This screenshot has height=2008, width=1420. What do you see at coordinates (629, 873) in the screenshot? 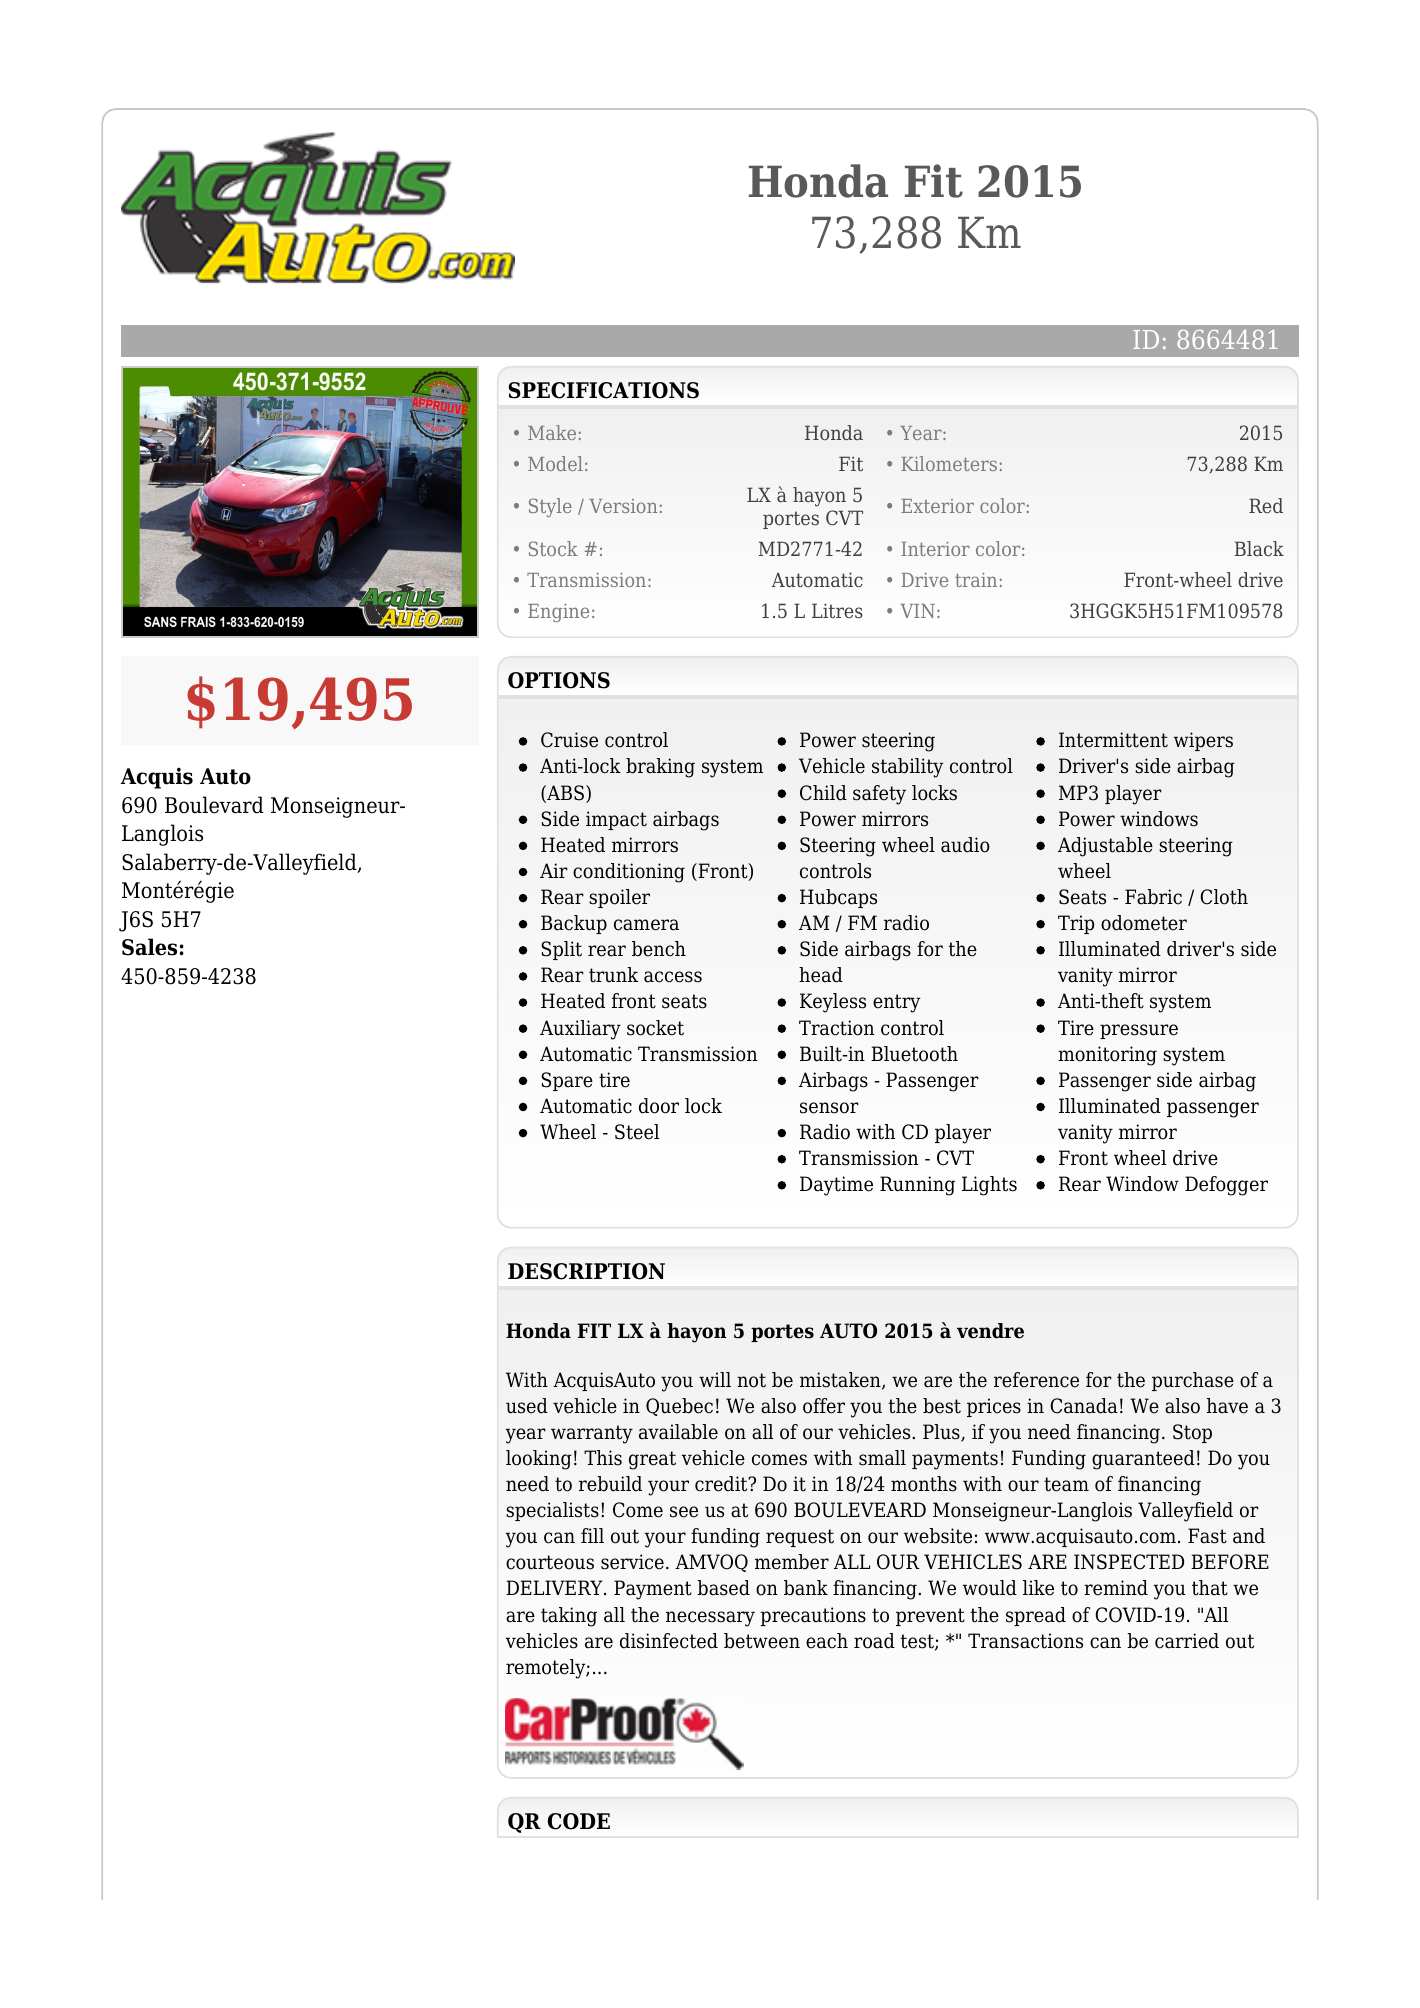
I see `conditioning` at bounding box center [629, 873].
